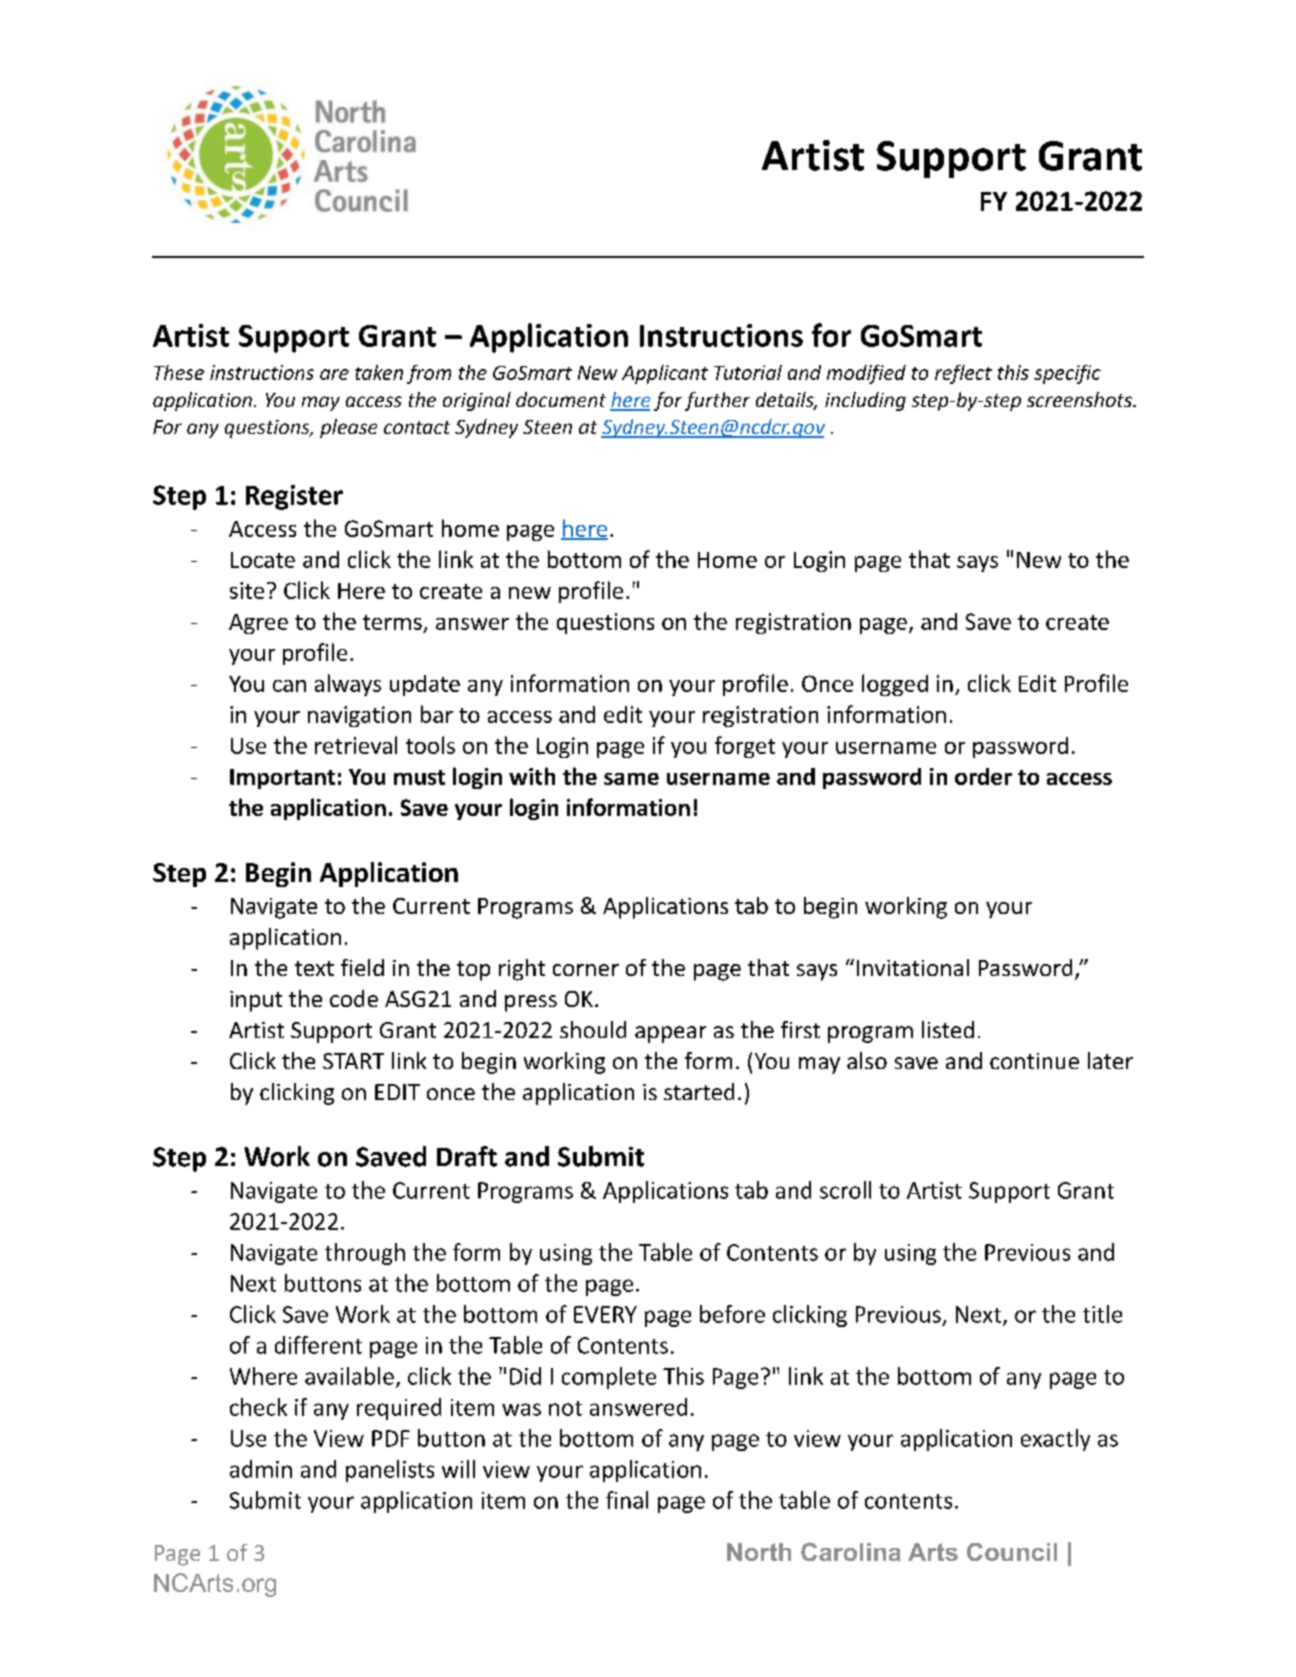 The width and height of the image is (1296, 1677). What do you see at coordinates (1012, 1552) in the image?
I see `Council` at bounding box center [1012, 1552].
